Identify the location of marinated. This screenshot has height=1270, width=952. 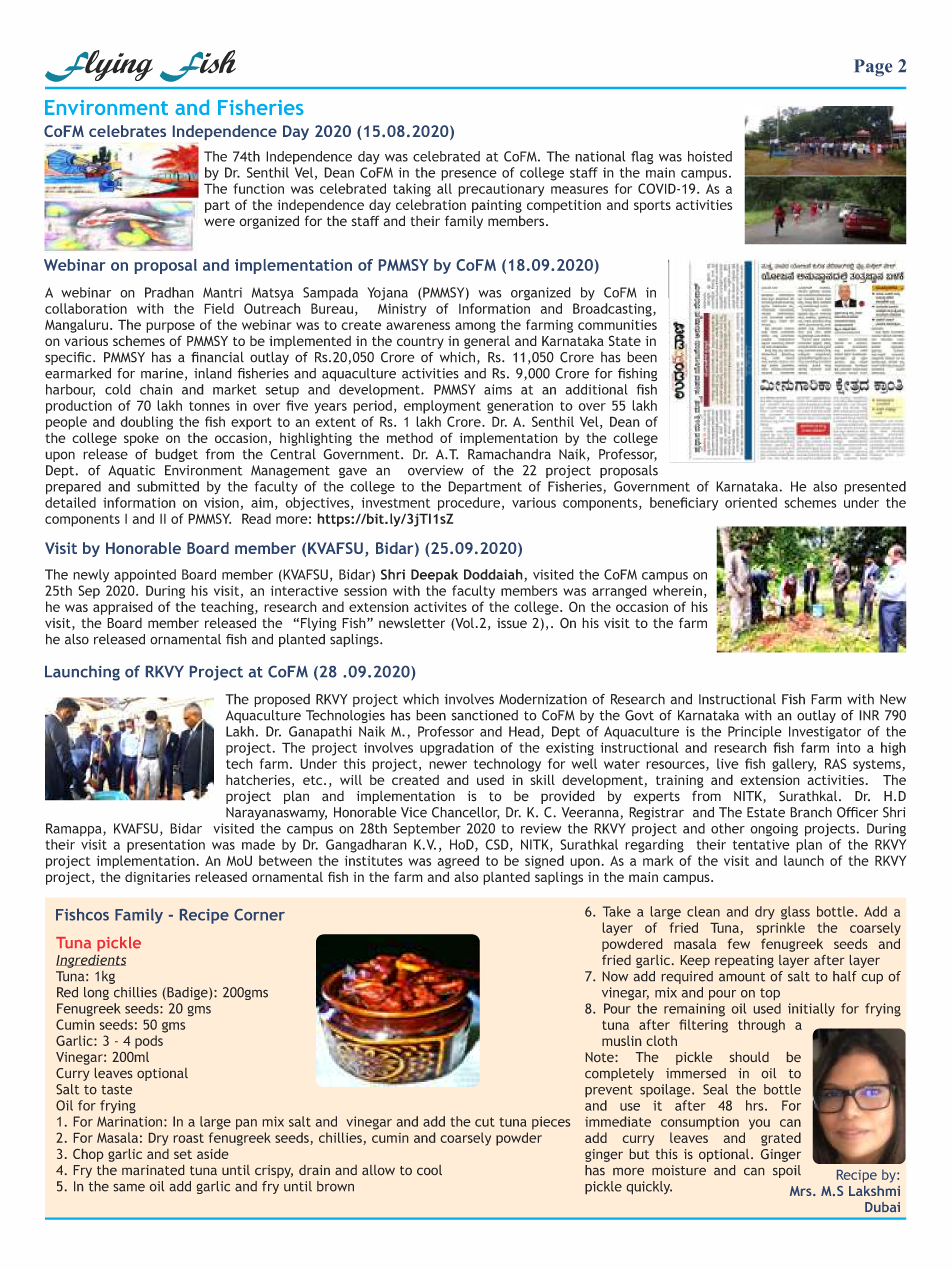
(153, 1170).
